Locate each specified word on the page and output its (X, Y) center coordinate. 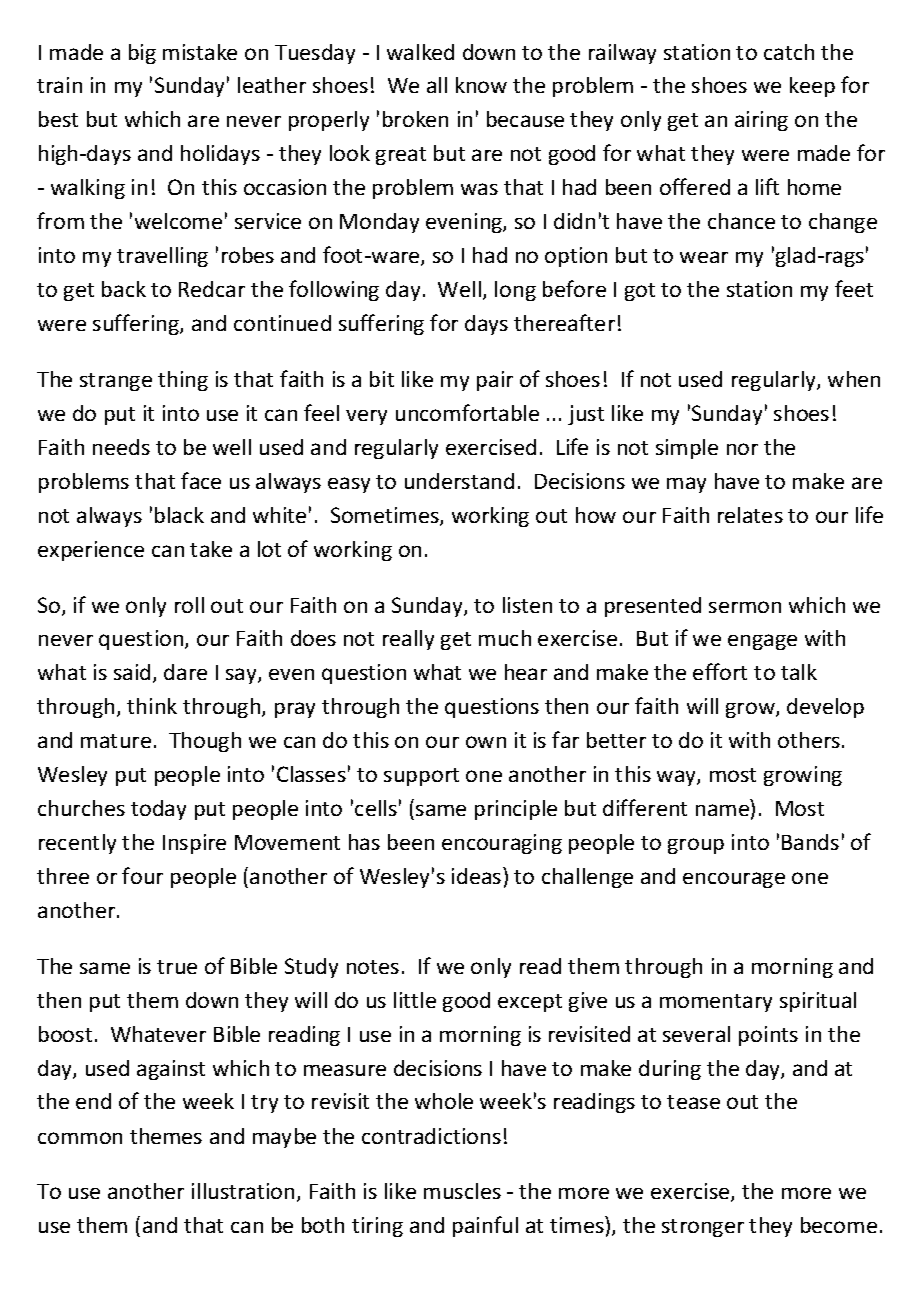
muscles (462, 1191)
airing (761, 121)
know (481, 85)
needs (121, 447)
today (158, 810)
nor (742, 449)
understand (459, 481)
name (722, 810)
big (142, 54)
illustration (243, 1191)
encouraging (502, 844)
